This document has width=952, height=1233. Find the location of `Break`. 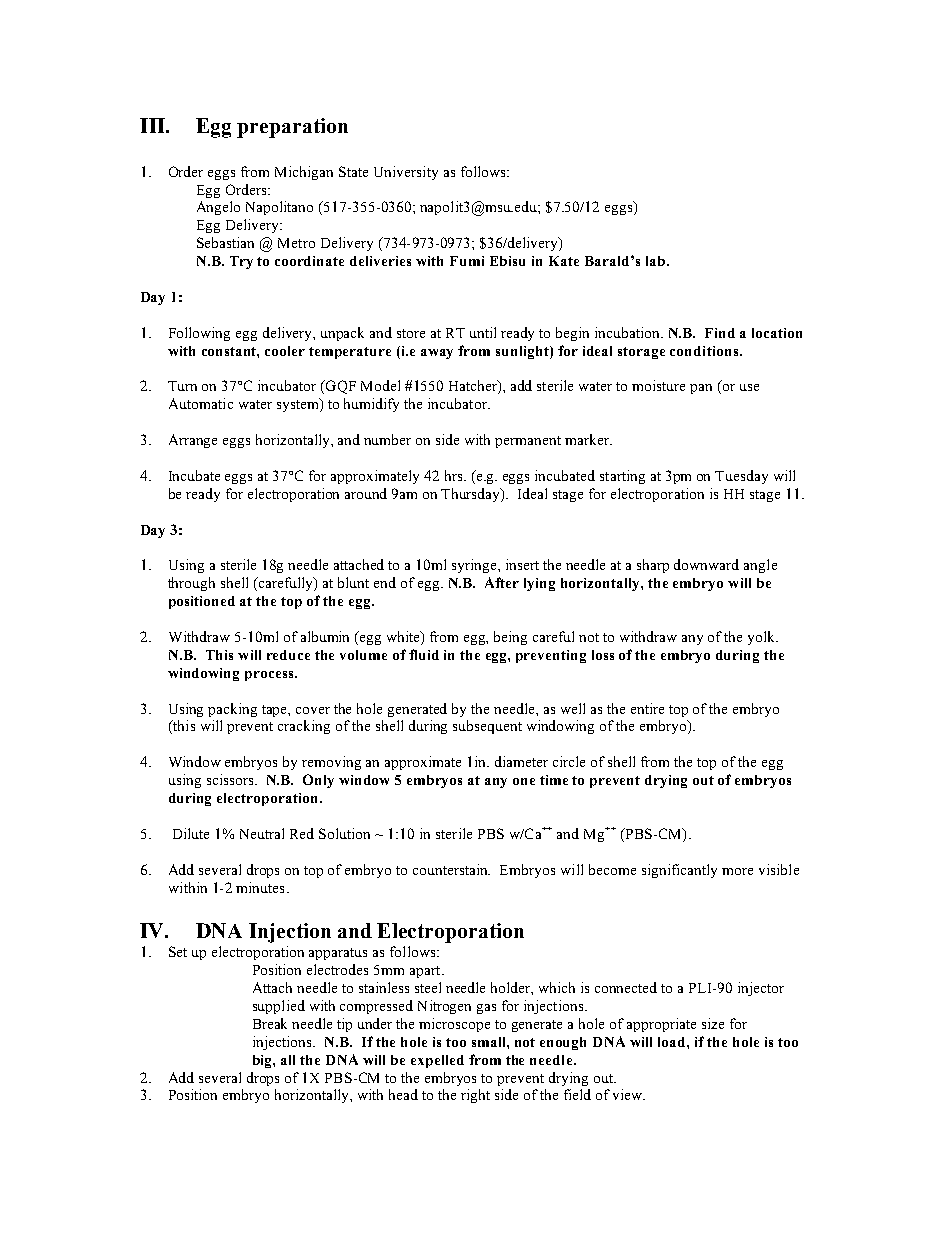

Break is located at coordinates (270, 1023).
